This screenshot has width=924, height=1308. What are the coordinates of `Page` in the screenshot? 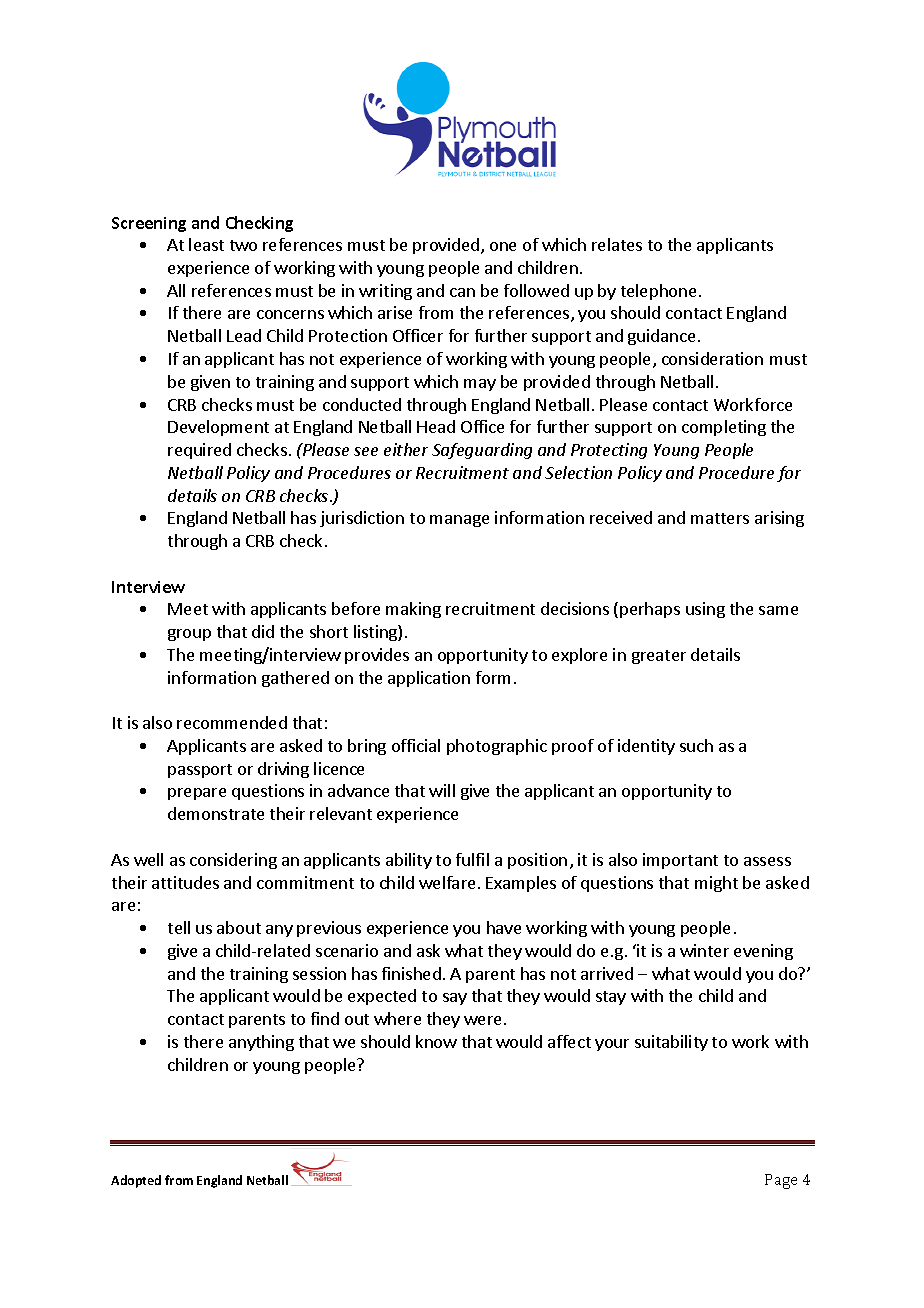 It's located at (781, 1181).
